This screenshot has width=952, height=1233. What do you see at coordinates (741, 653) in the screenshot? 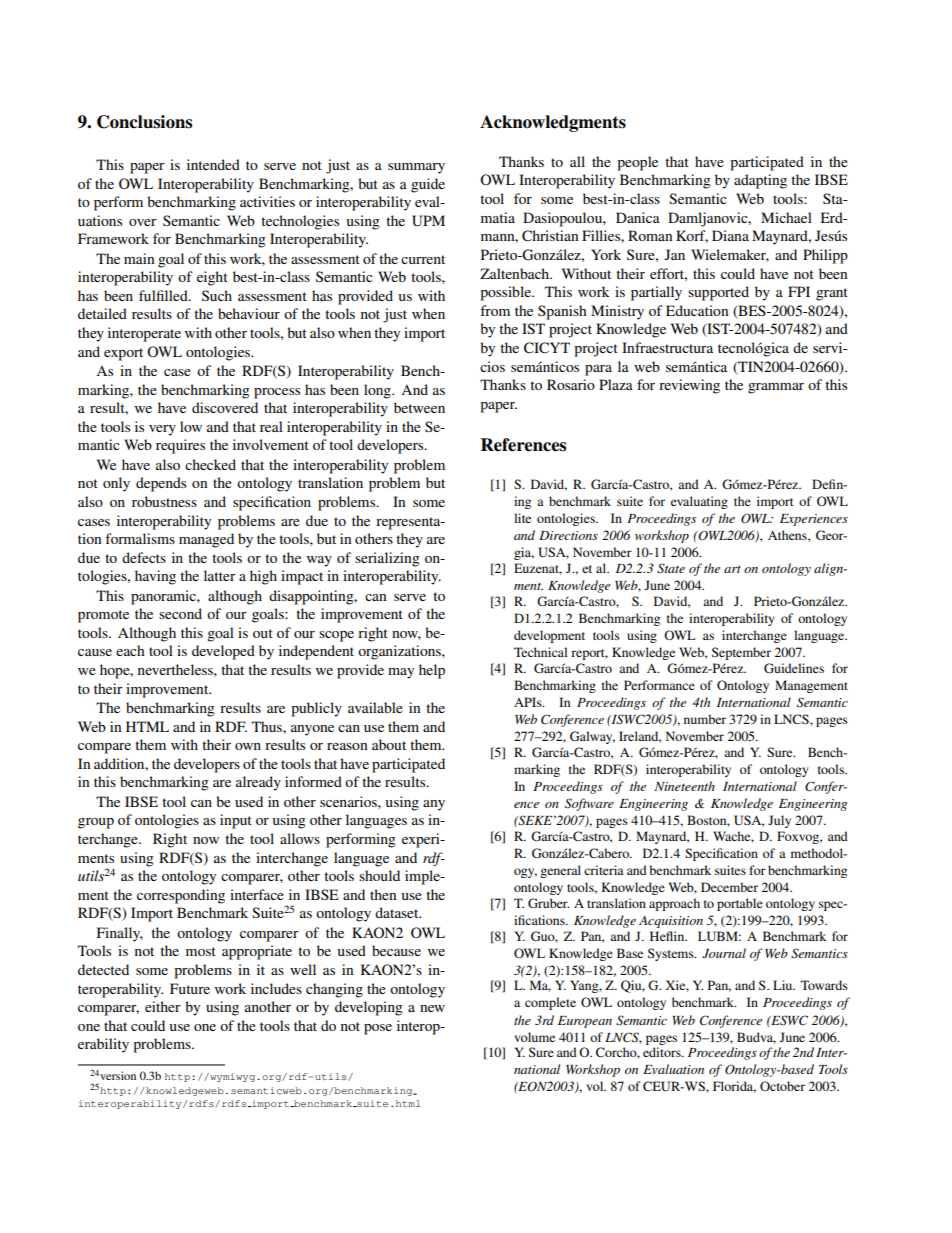
I see `September` at bounding box center [741, 653].
